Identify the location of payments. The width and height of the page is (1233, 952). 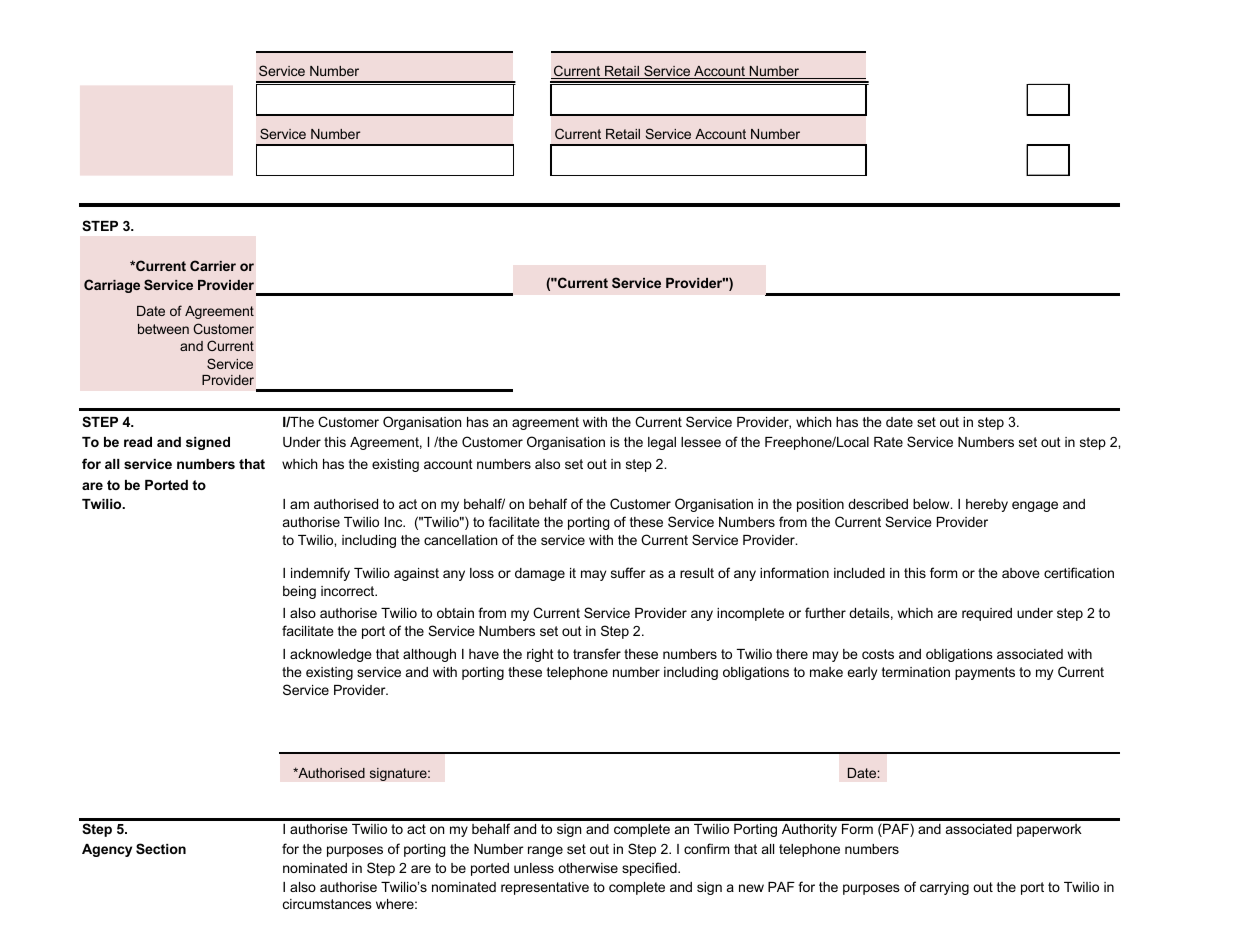
(985, 673).
